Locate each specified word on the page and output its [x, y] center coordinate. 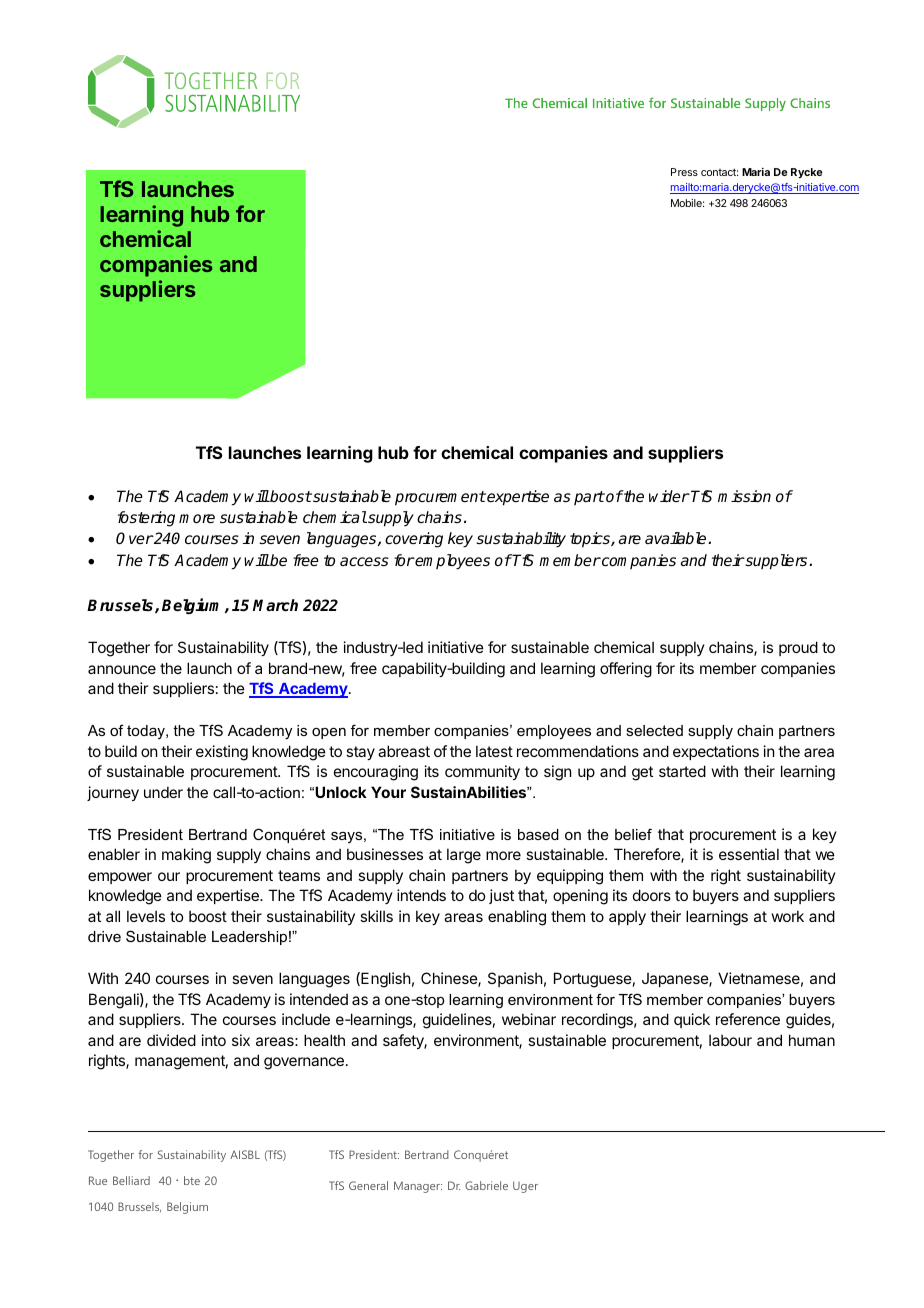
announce [122, 669]
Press [684, 172]
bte [192, 1180]
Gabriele [486, 1185]
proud [798, 648]
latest [494, 751]
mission [744, 496]
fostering [146, 519]
